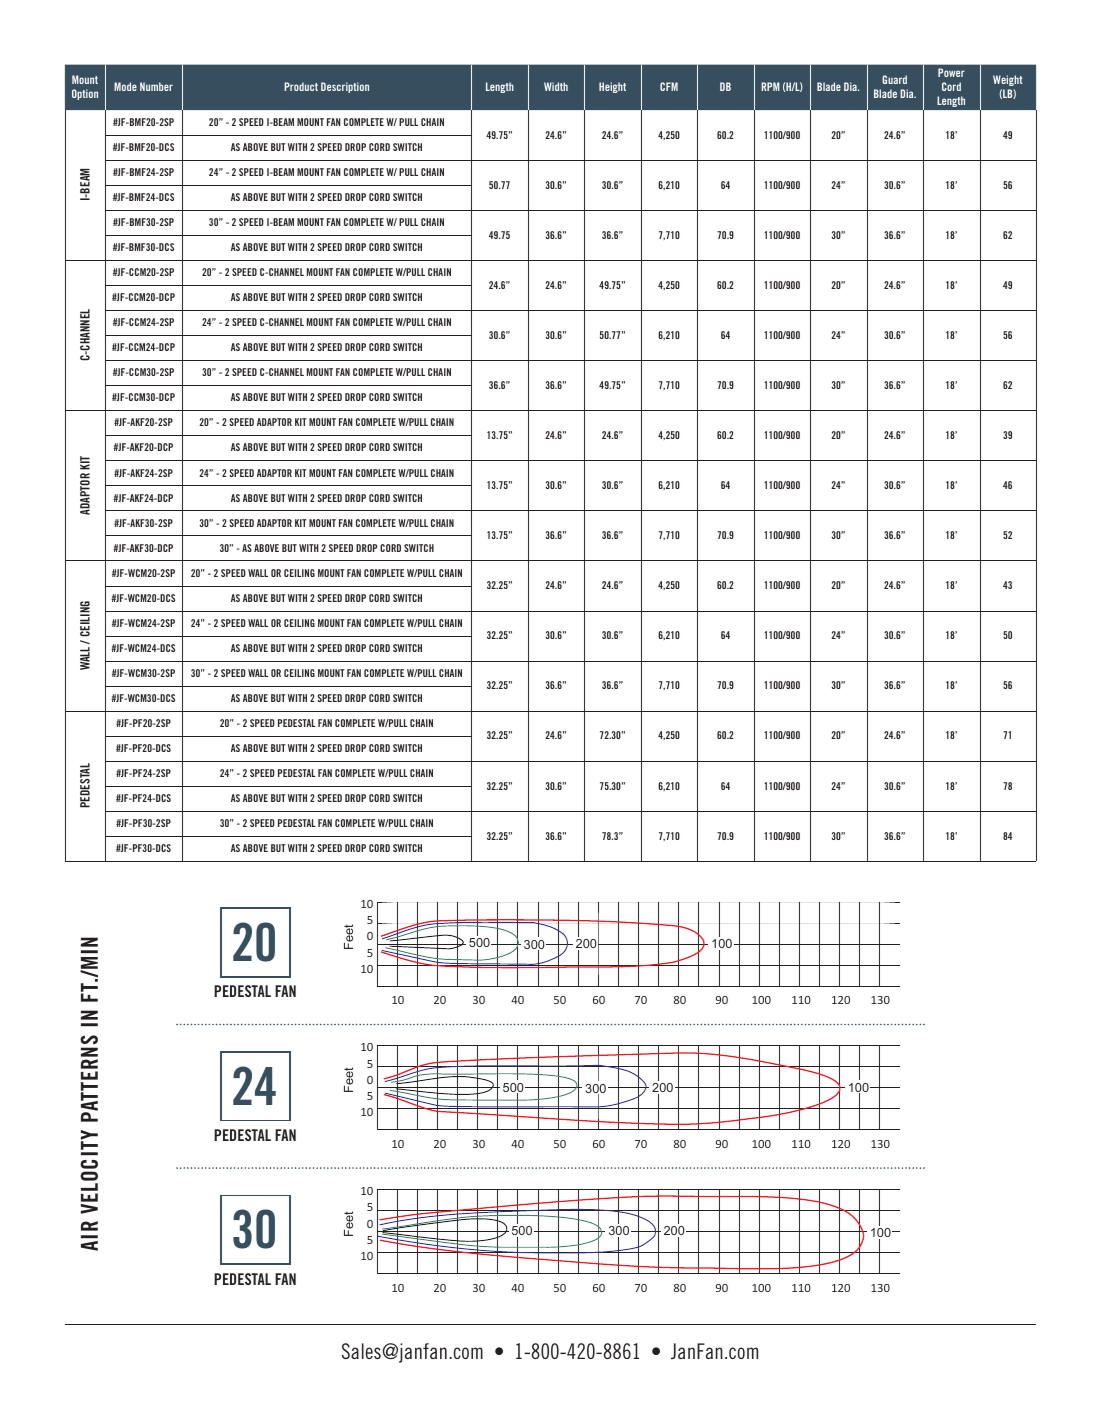 Image resolution: width=1101 pixels, height=1424 pixels. What do you see at coordinates (556, 86) in the screenshot?
I see `Width` at bounding box center [556, 86].
